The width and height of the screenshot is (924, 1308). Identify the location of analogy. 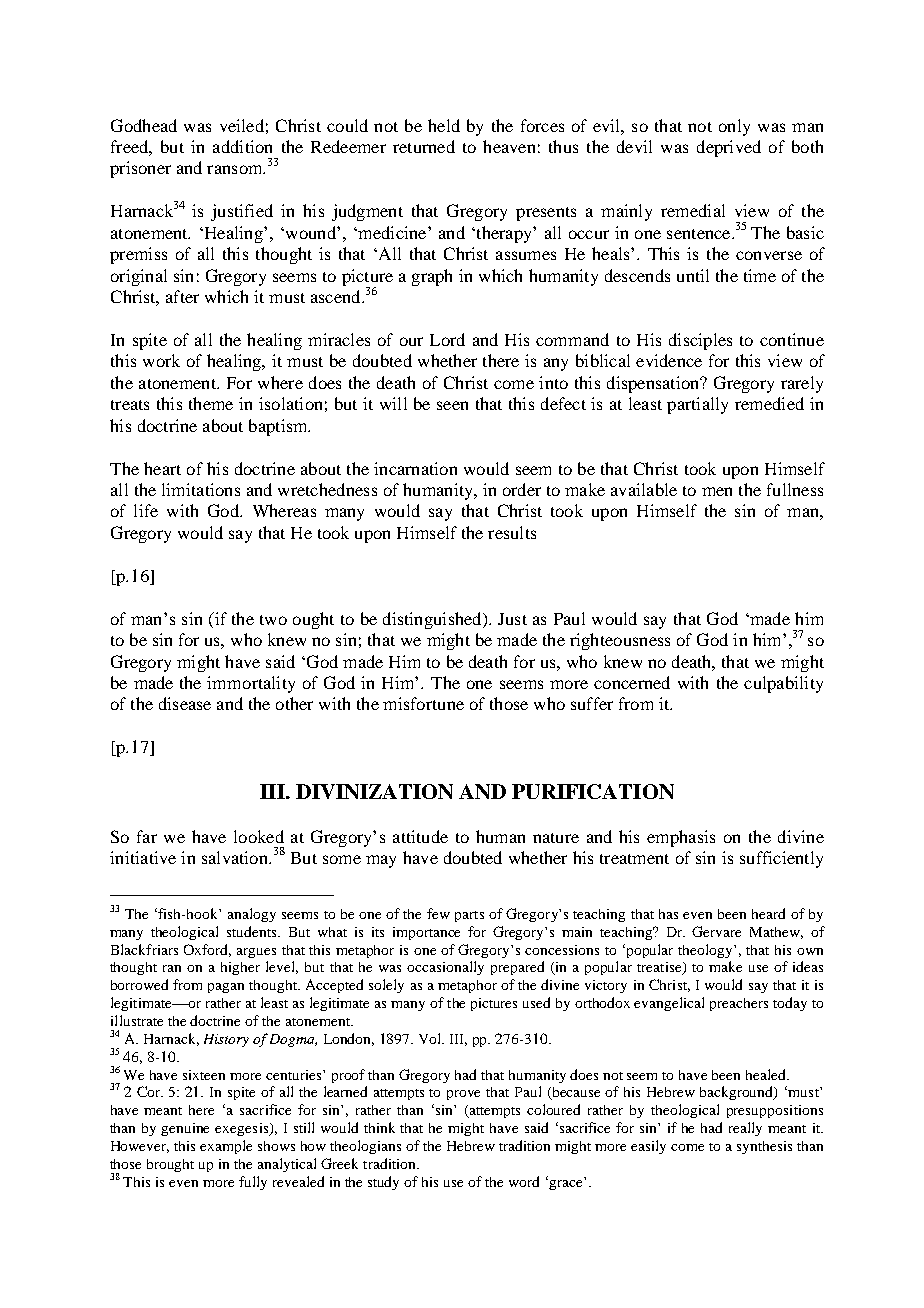
(252, 915).
